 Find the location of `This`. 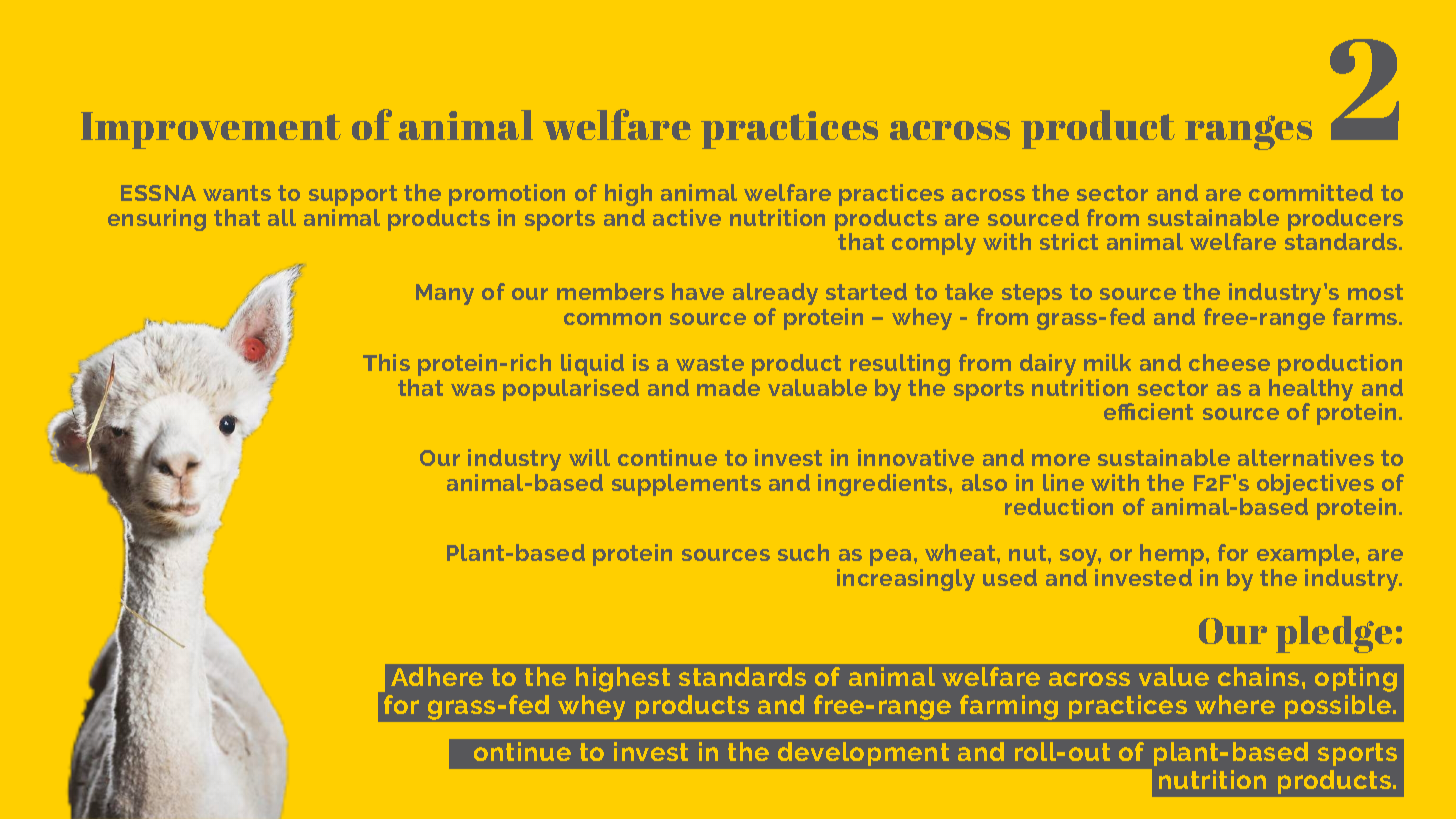

This is located at coordinates (386, 362).
